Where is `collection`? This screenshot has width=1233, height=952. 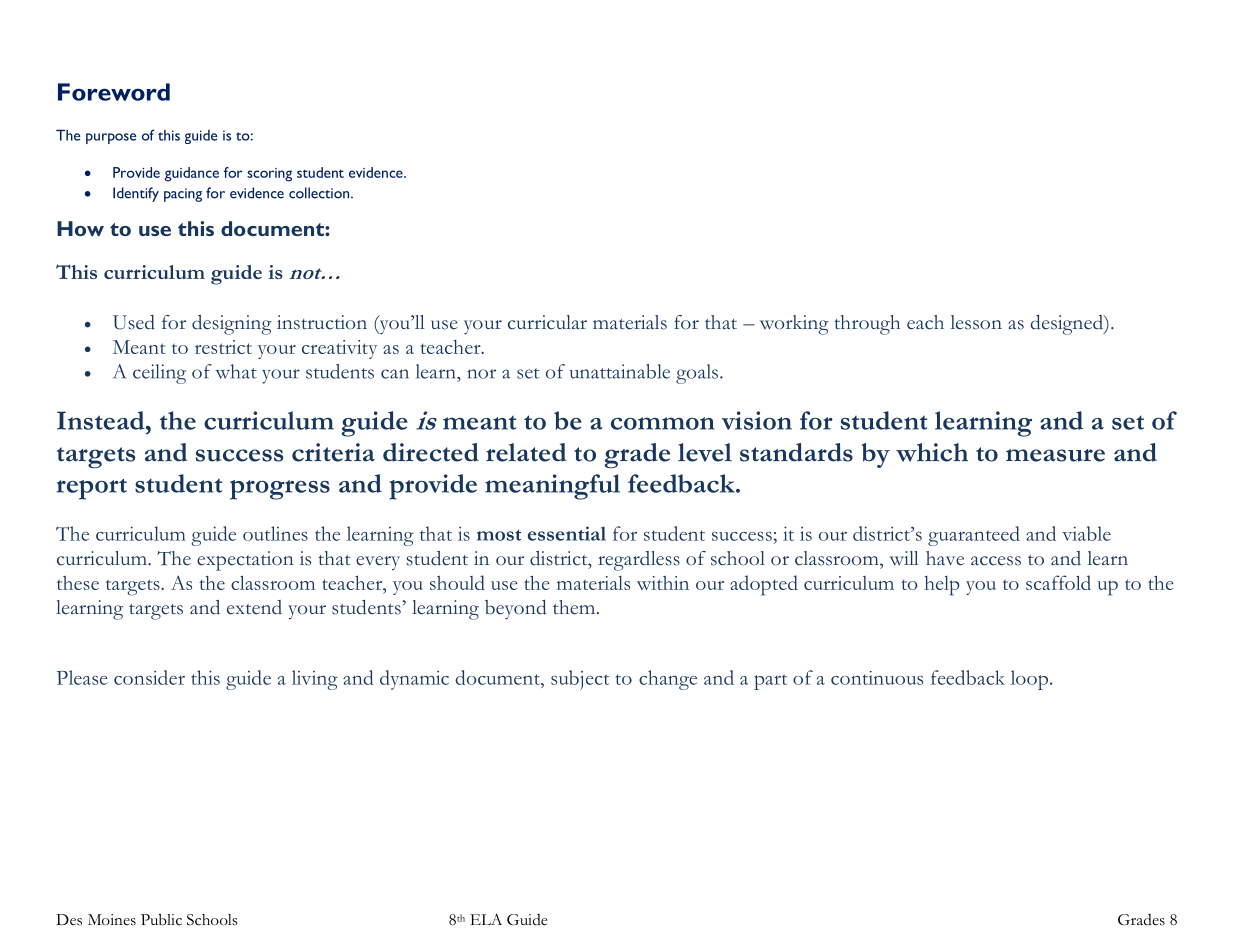 collection is located at coordinates (320, 193).
